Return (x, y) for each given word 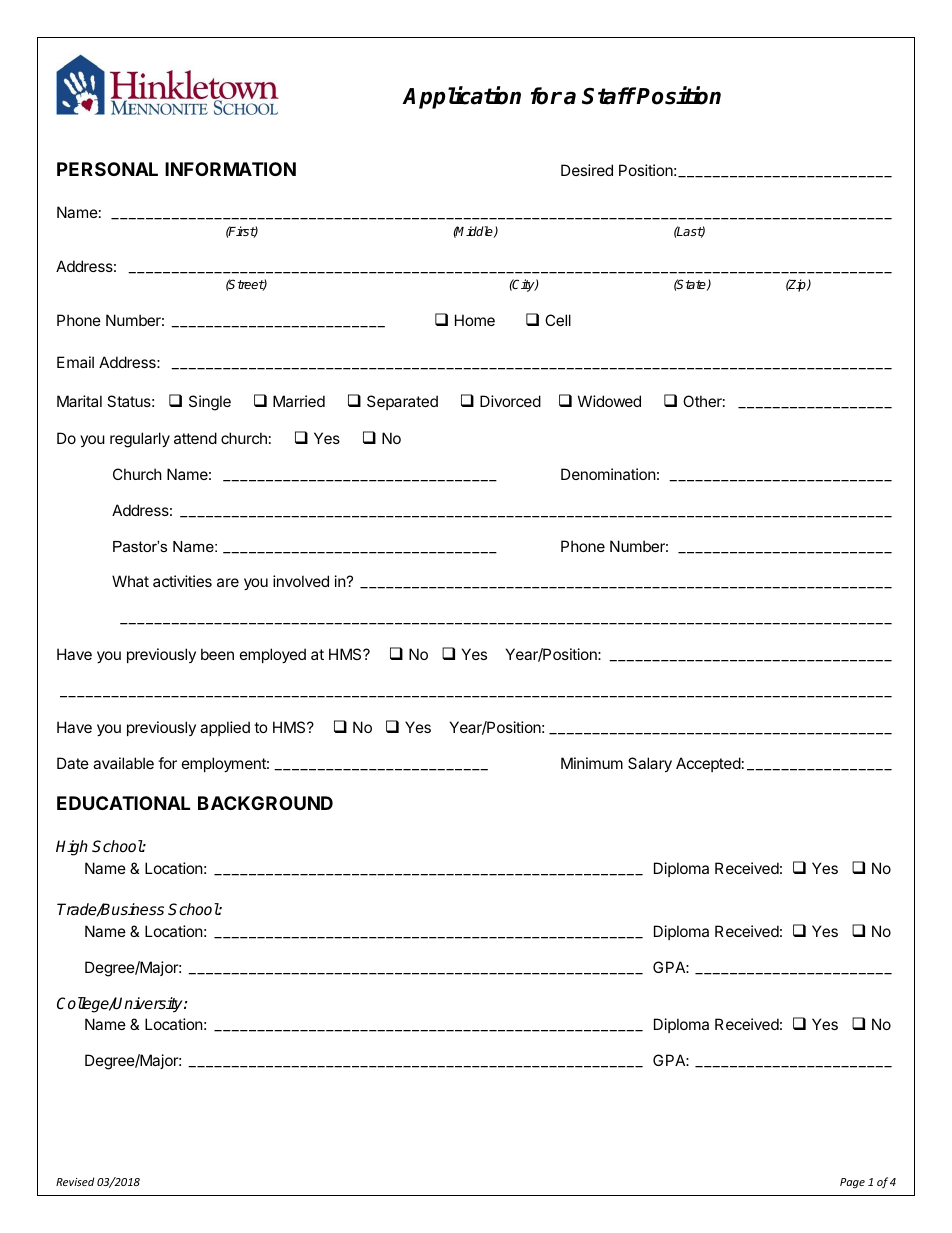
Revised (75, 1181)
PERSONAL (107, 169)
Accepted (708, 764)
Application (461, 97)
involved (301, 581)
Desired (587, 170)
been (217, 654)
